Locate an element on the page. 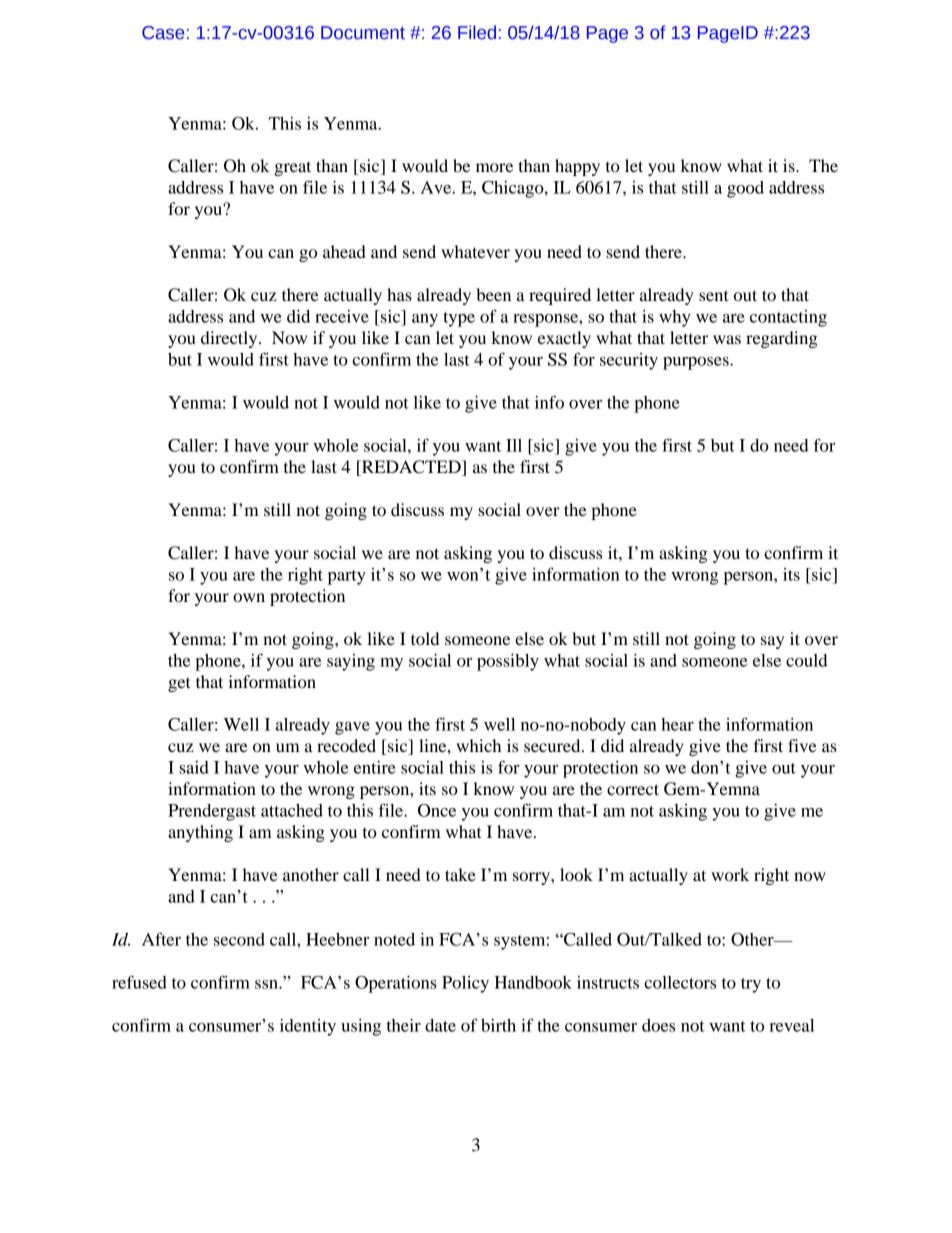  good is located at coordinates (745, 189).
